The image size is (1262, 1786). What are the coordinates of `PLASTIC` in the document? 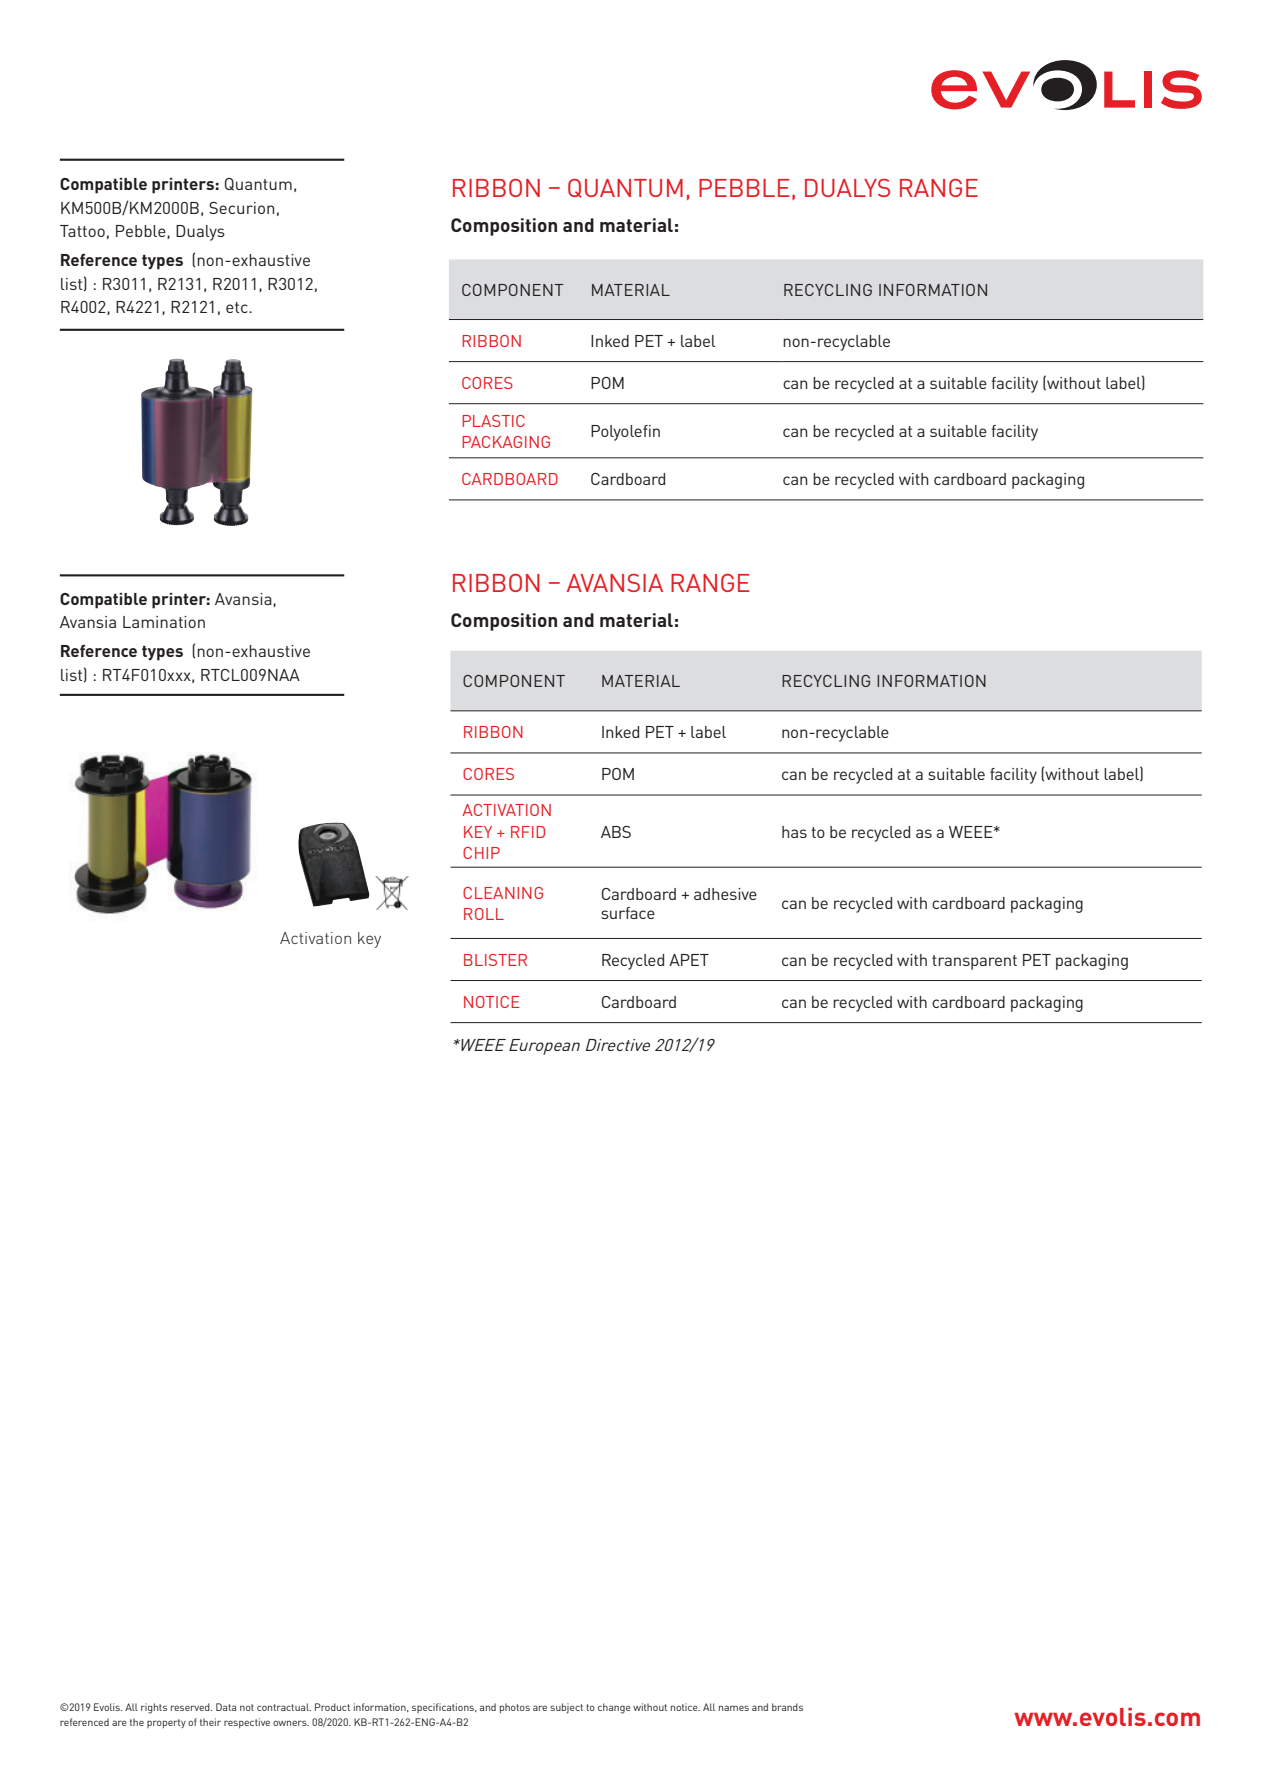 It's located at (493, 421).
